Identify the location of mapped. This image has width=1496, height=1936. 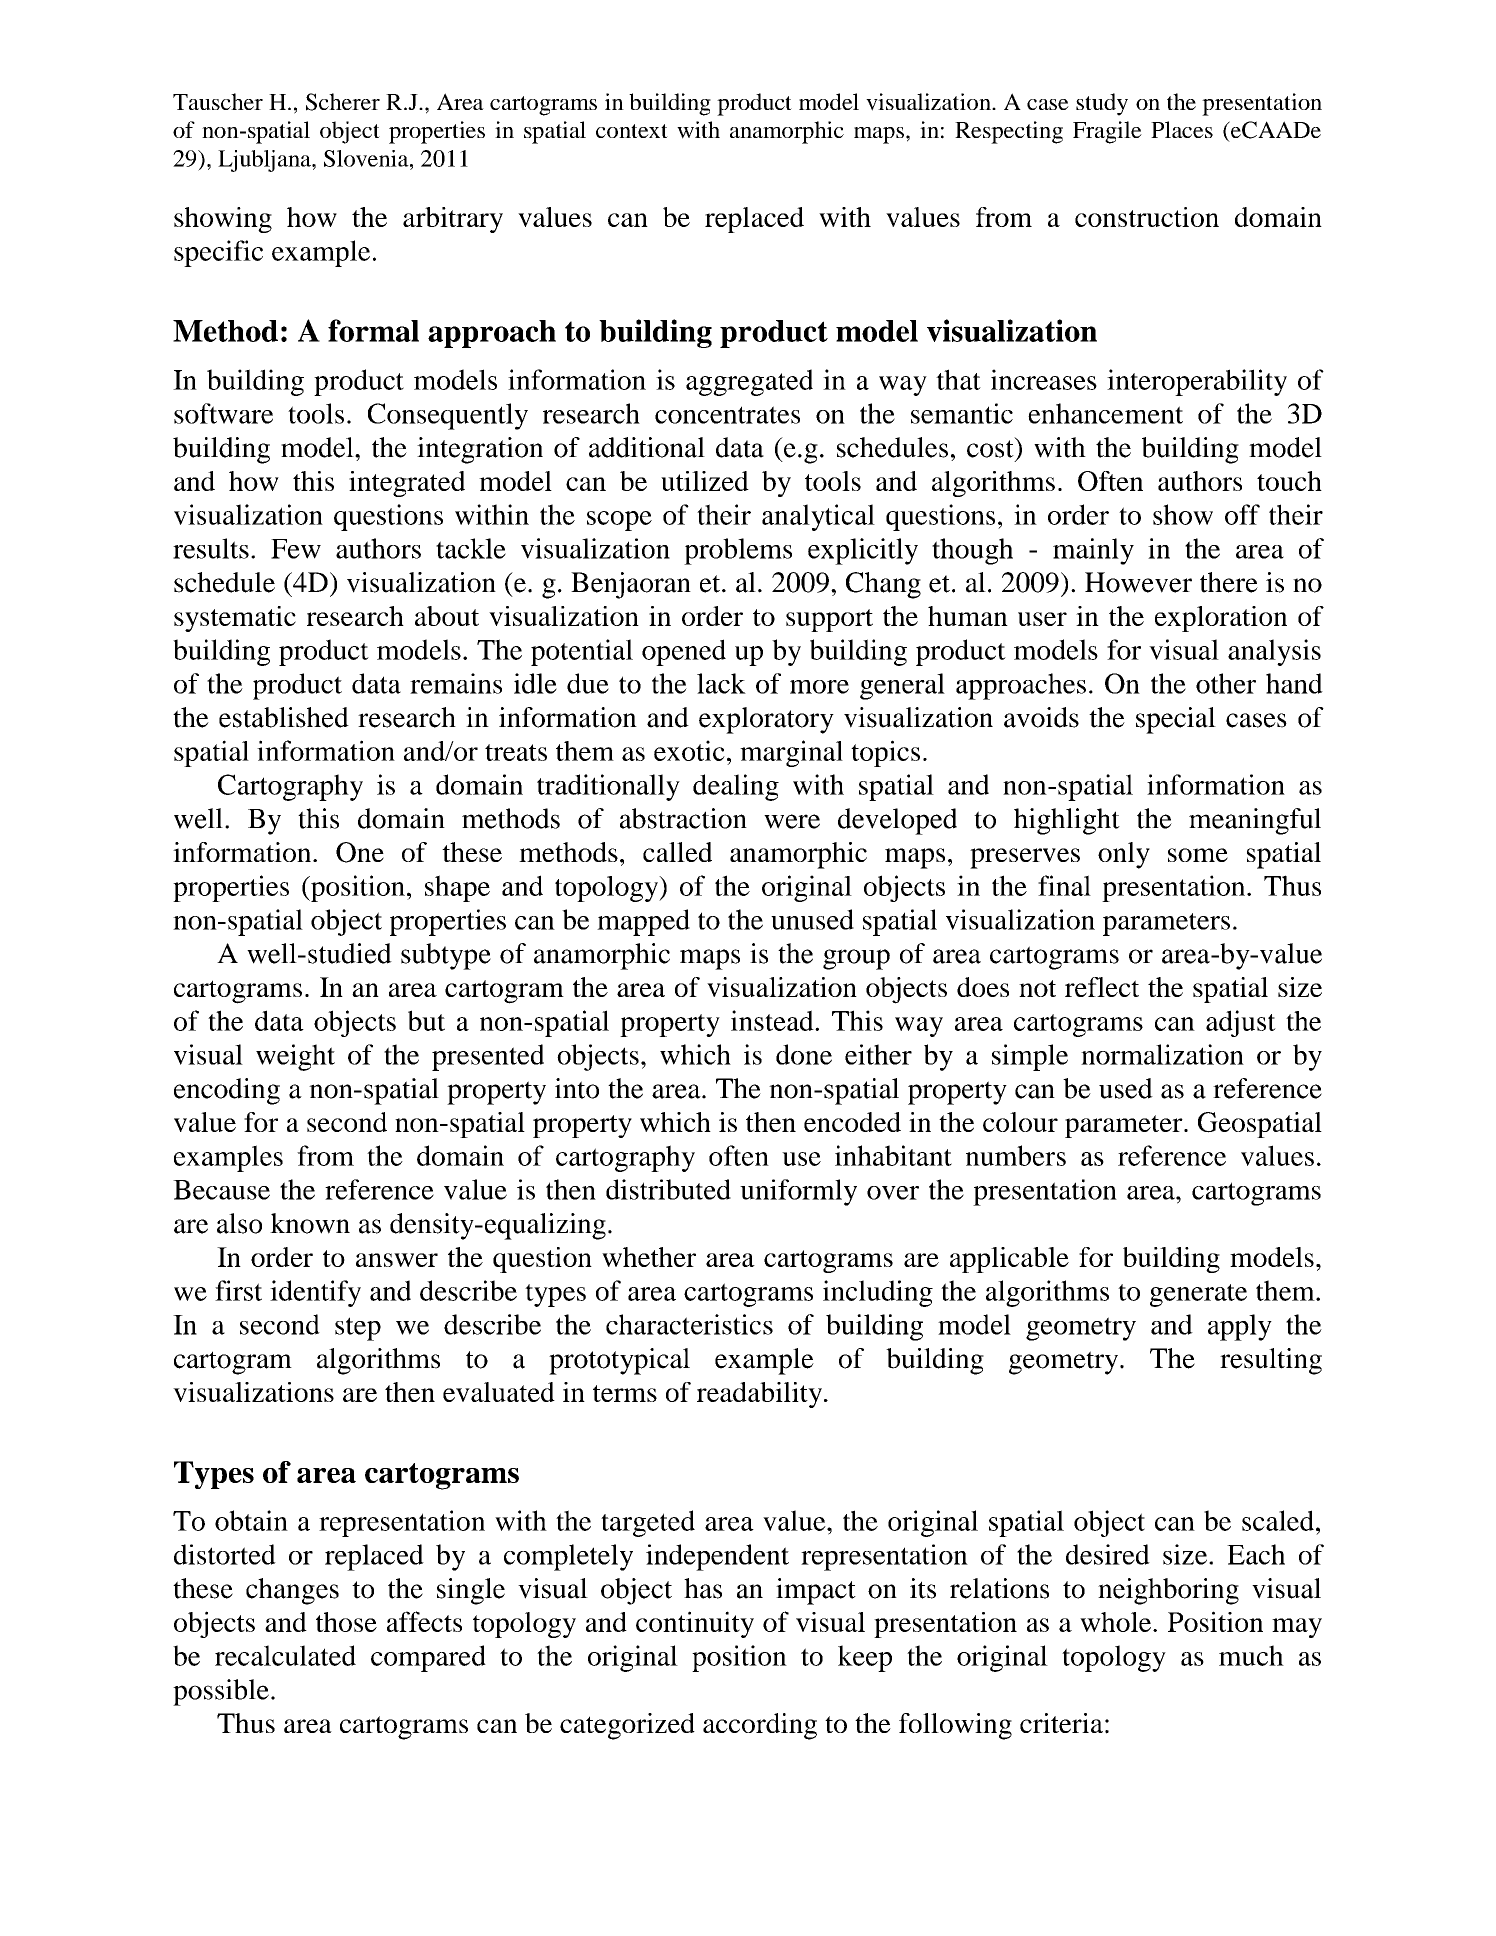
(643, 922).
